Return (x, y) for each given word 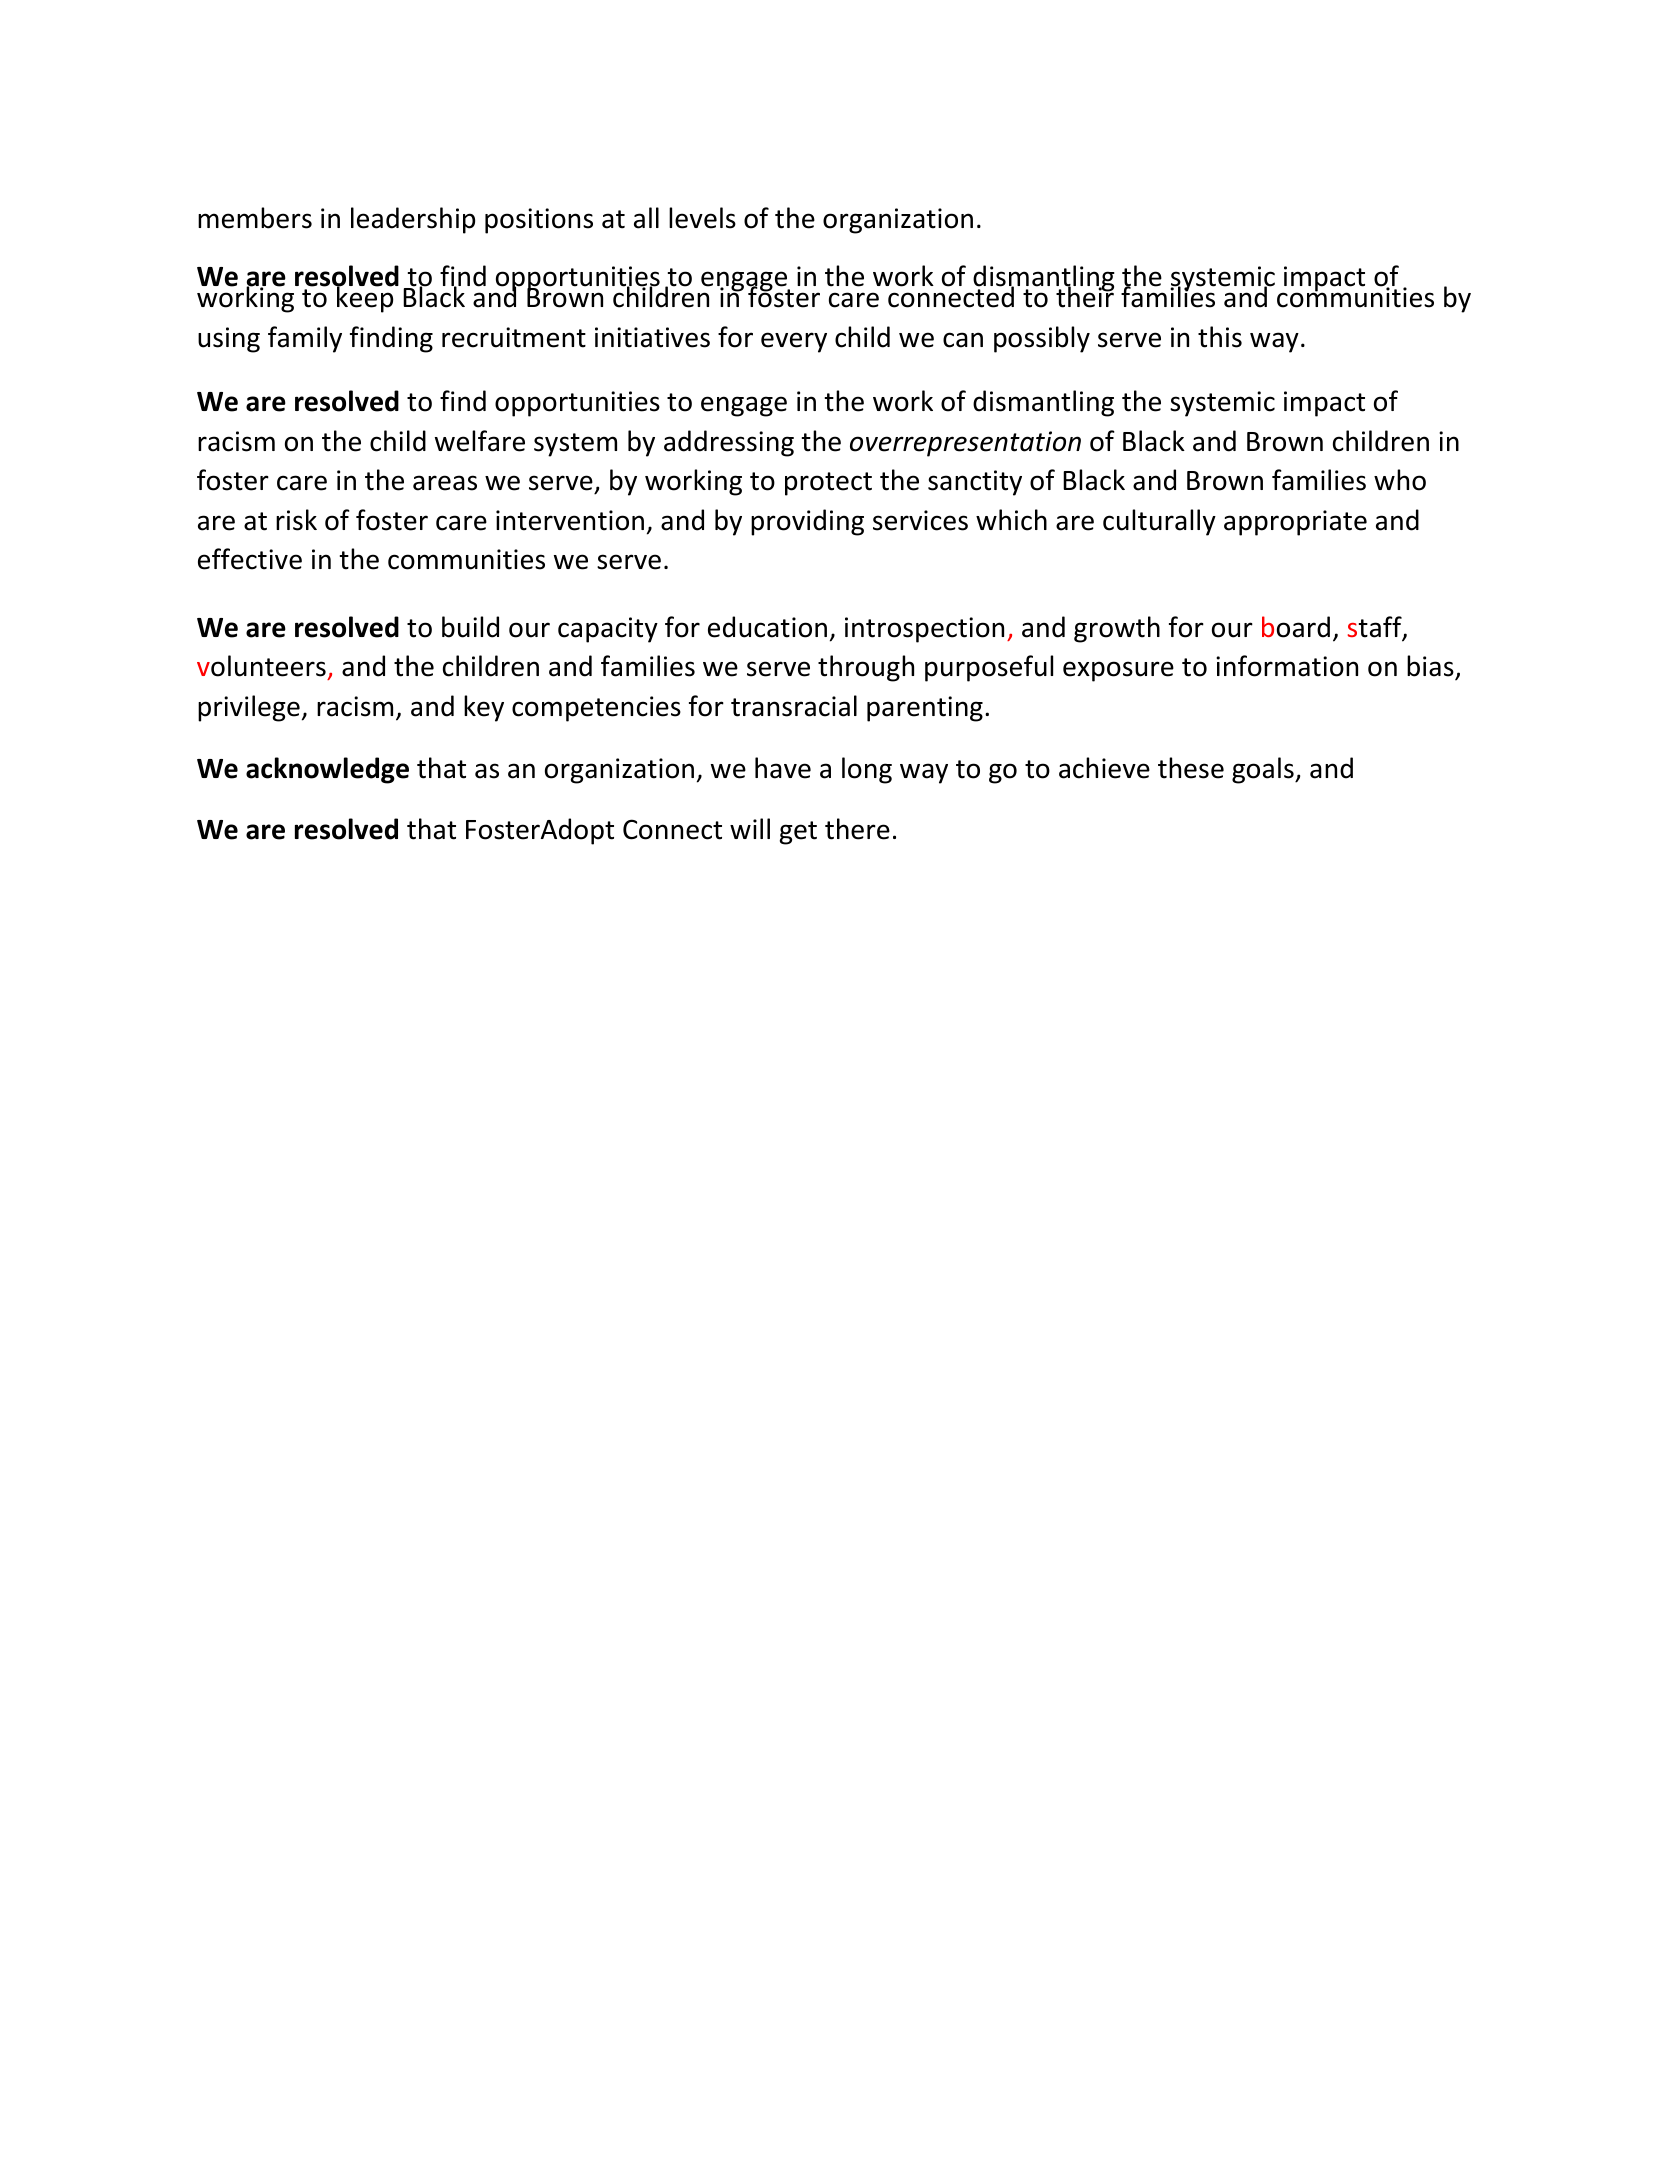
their (1085, 296)
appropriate (1295, 523)
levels (702, 218)
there (857, 829)
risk (296, 520)
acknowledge (327, 770)
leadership (413, 220)
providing (807, 522)
